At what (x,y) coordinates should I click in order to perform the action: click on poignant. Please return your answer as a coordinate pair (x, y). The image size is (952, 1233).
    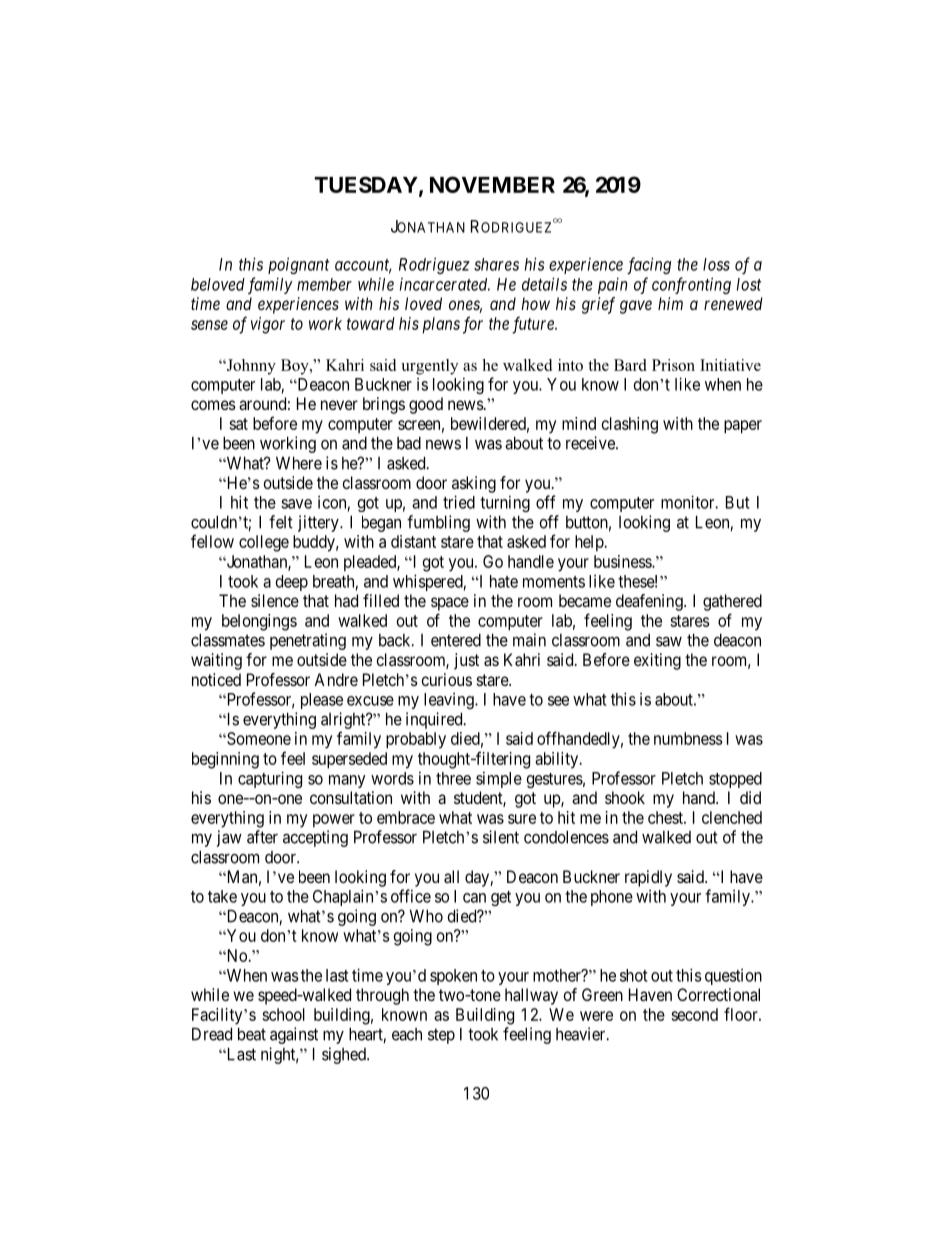
    Looking at the image, I should click on (298, 265).
